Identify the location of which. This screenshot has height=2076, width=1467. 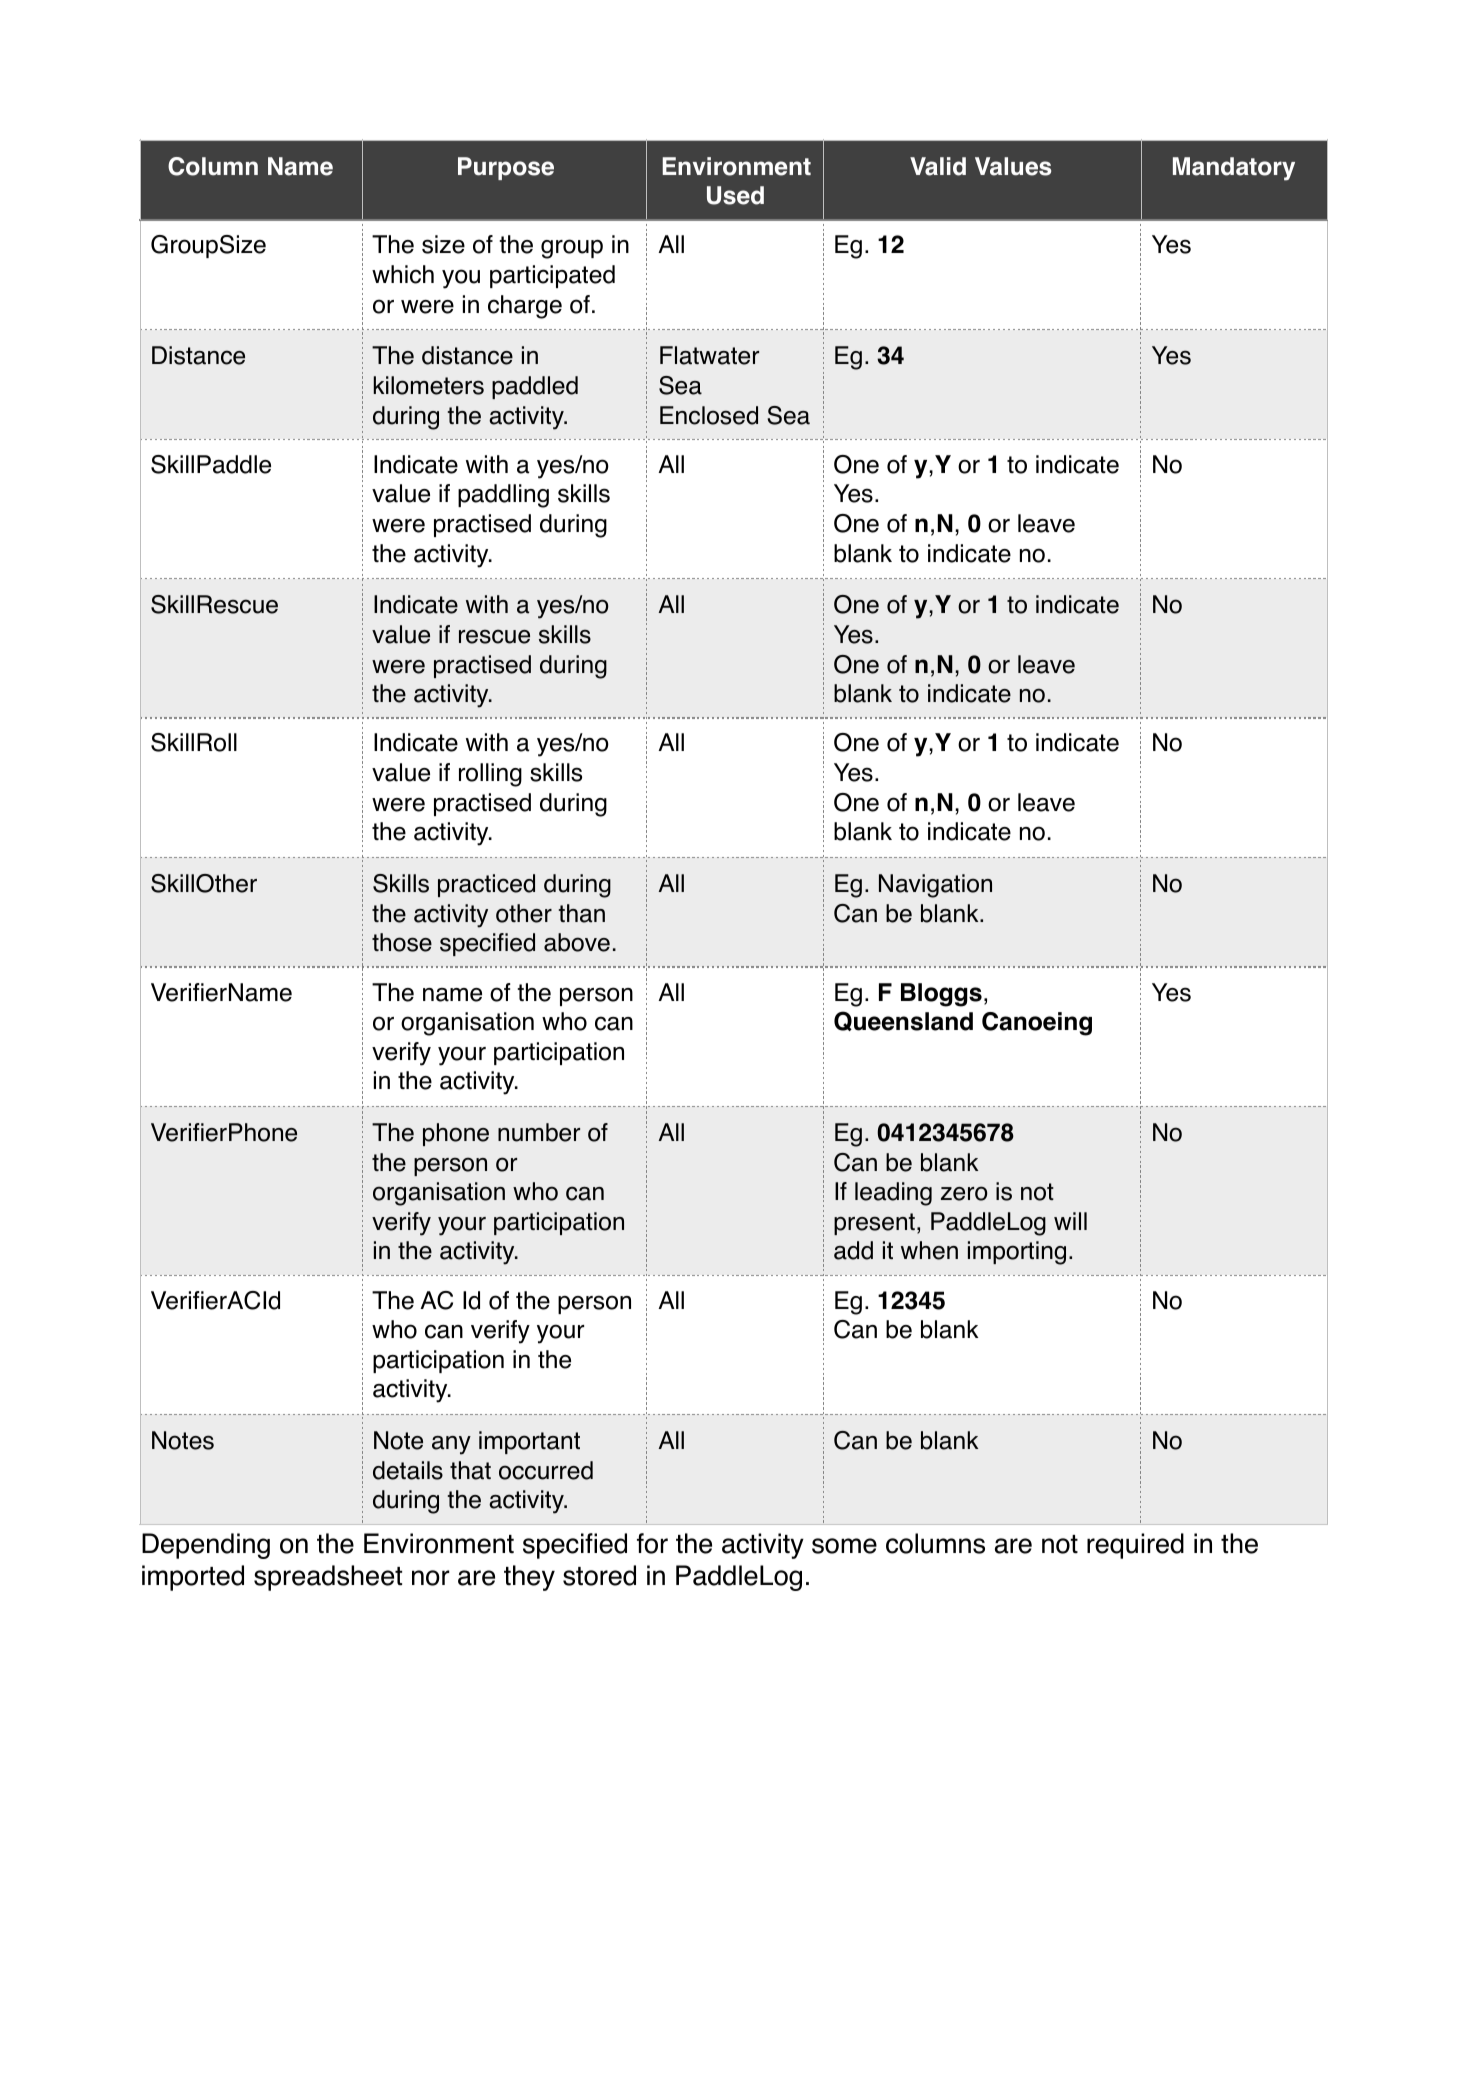
(403, 274).
